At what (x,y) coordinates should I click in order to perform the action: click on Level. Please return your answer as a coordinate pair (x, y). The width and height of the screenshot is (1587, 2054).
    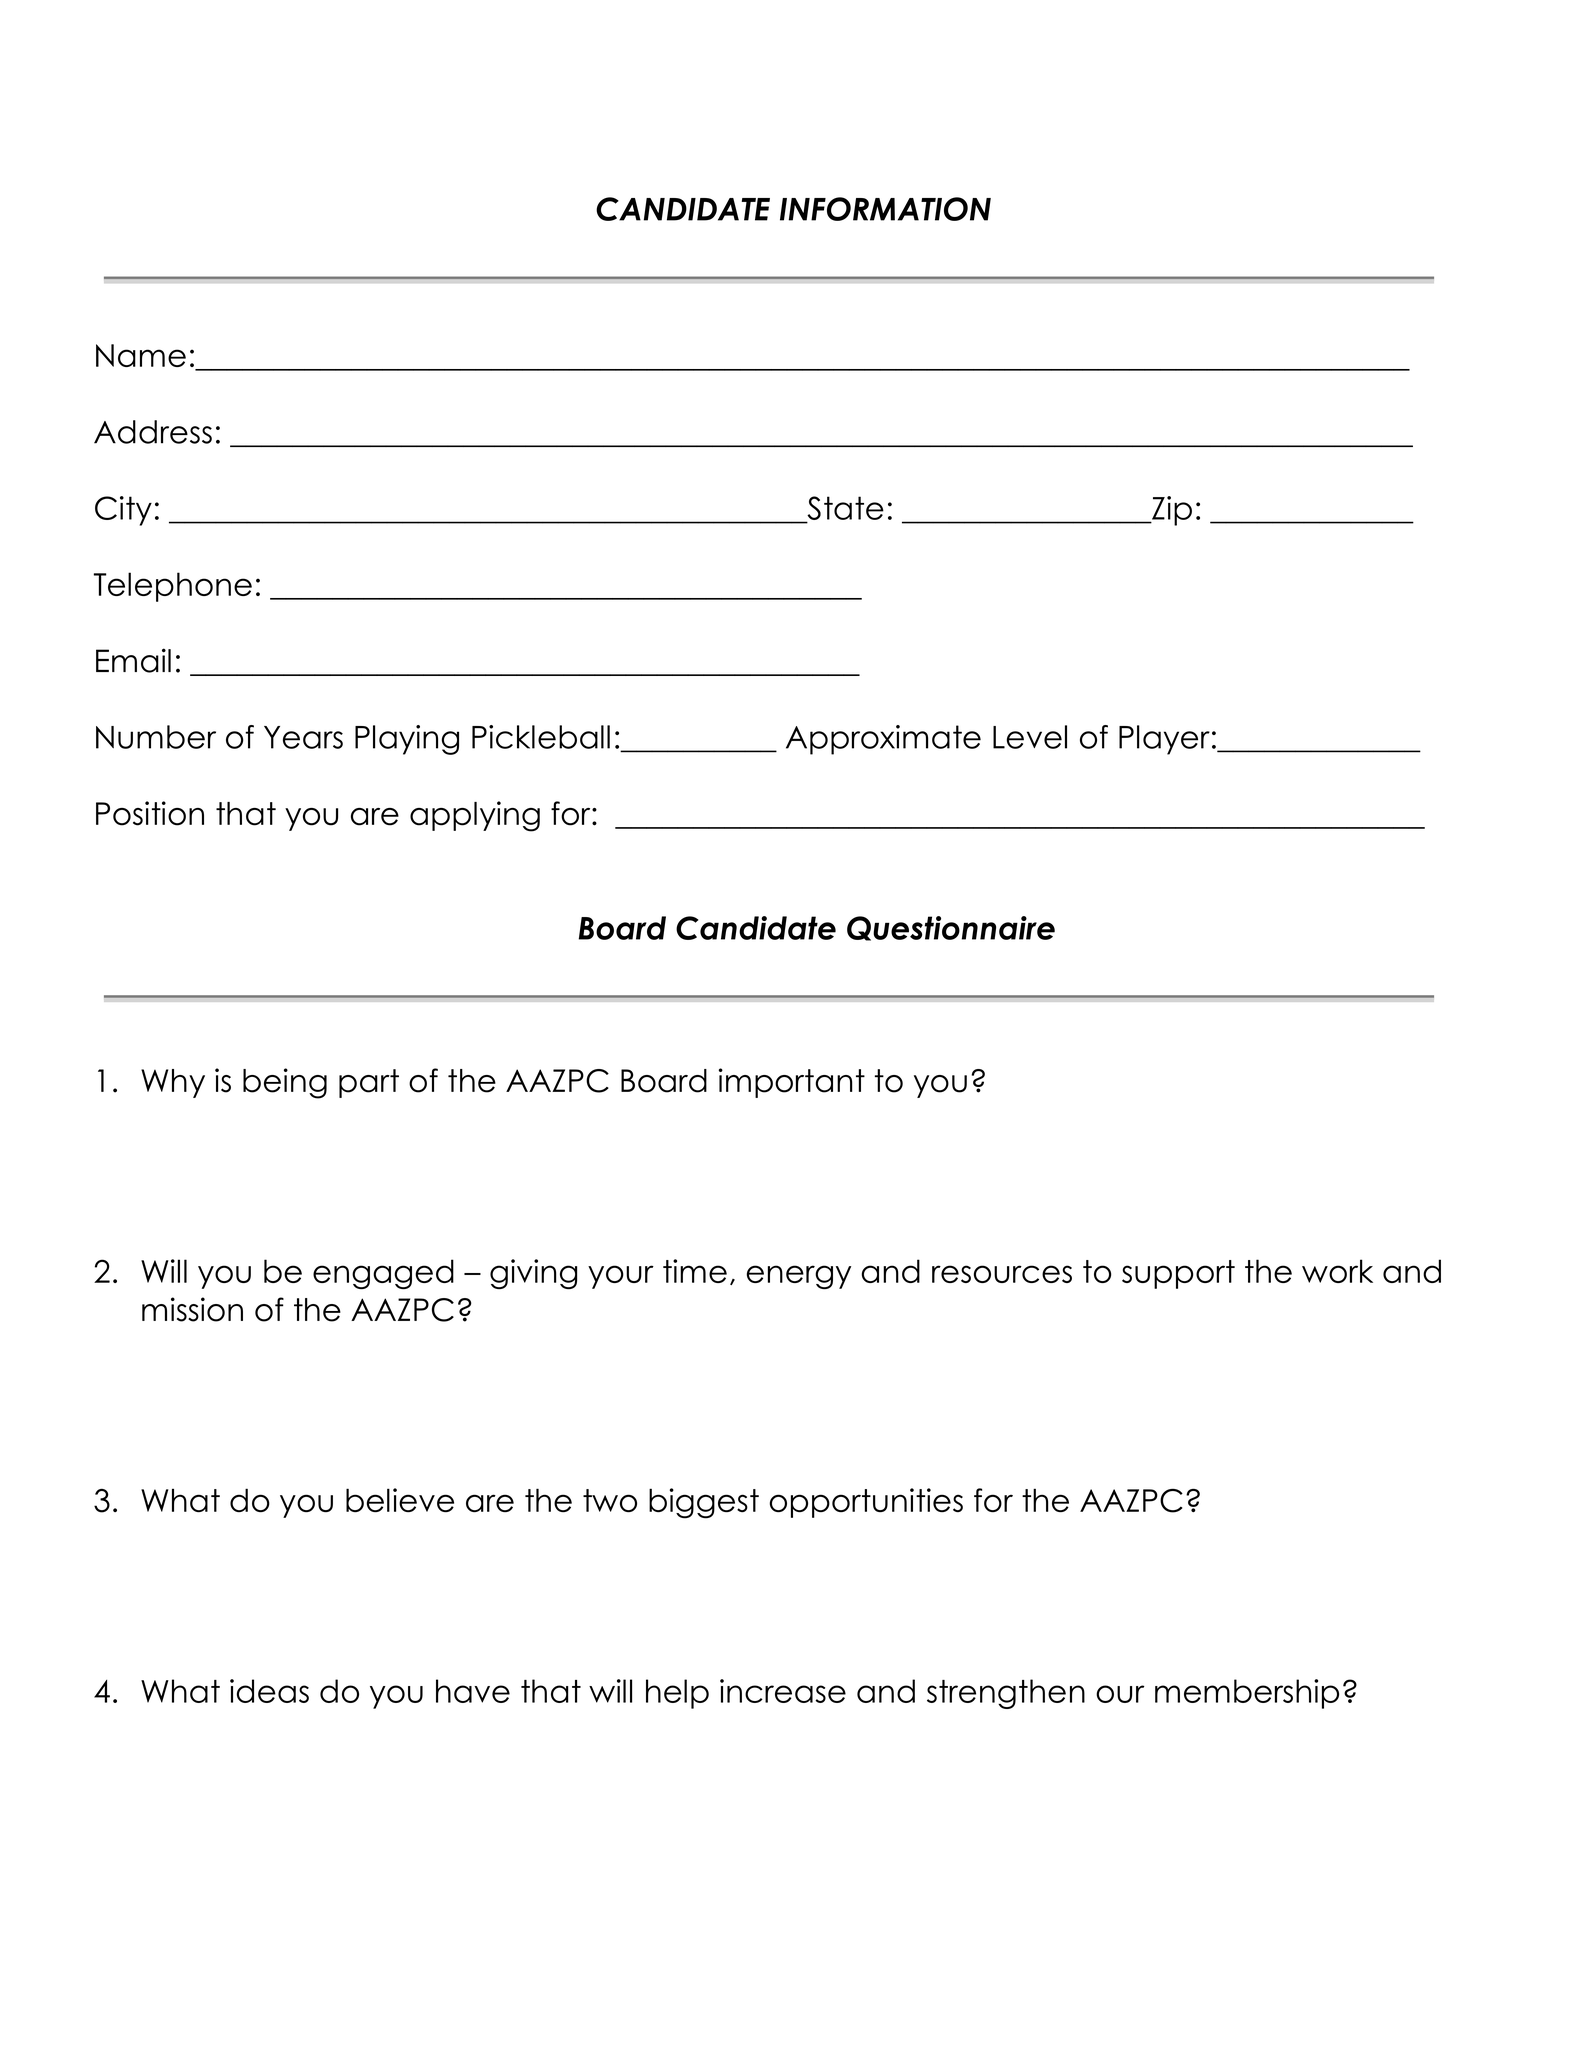
    Looking at the image, I should click on (1030, 737).
